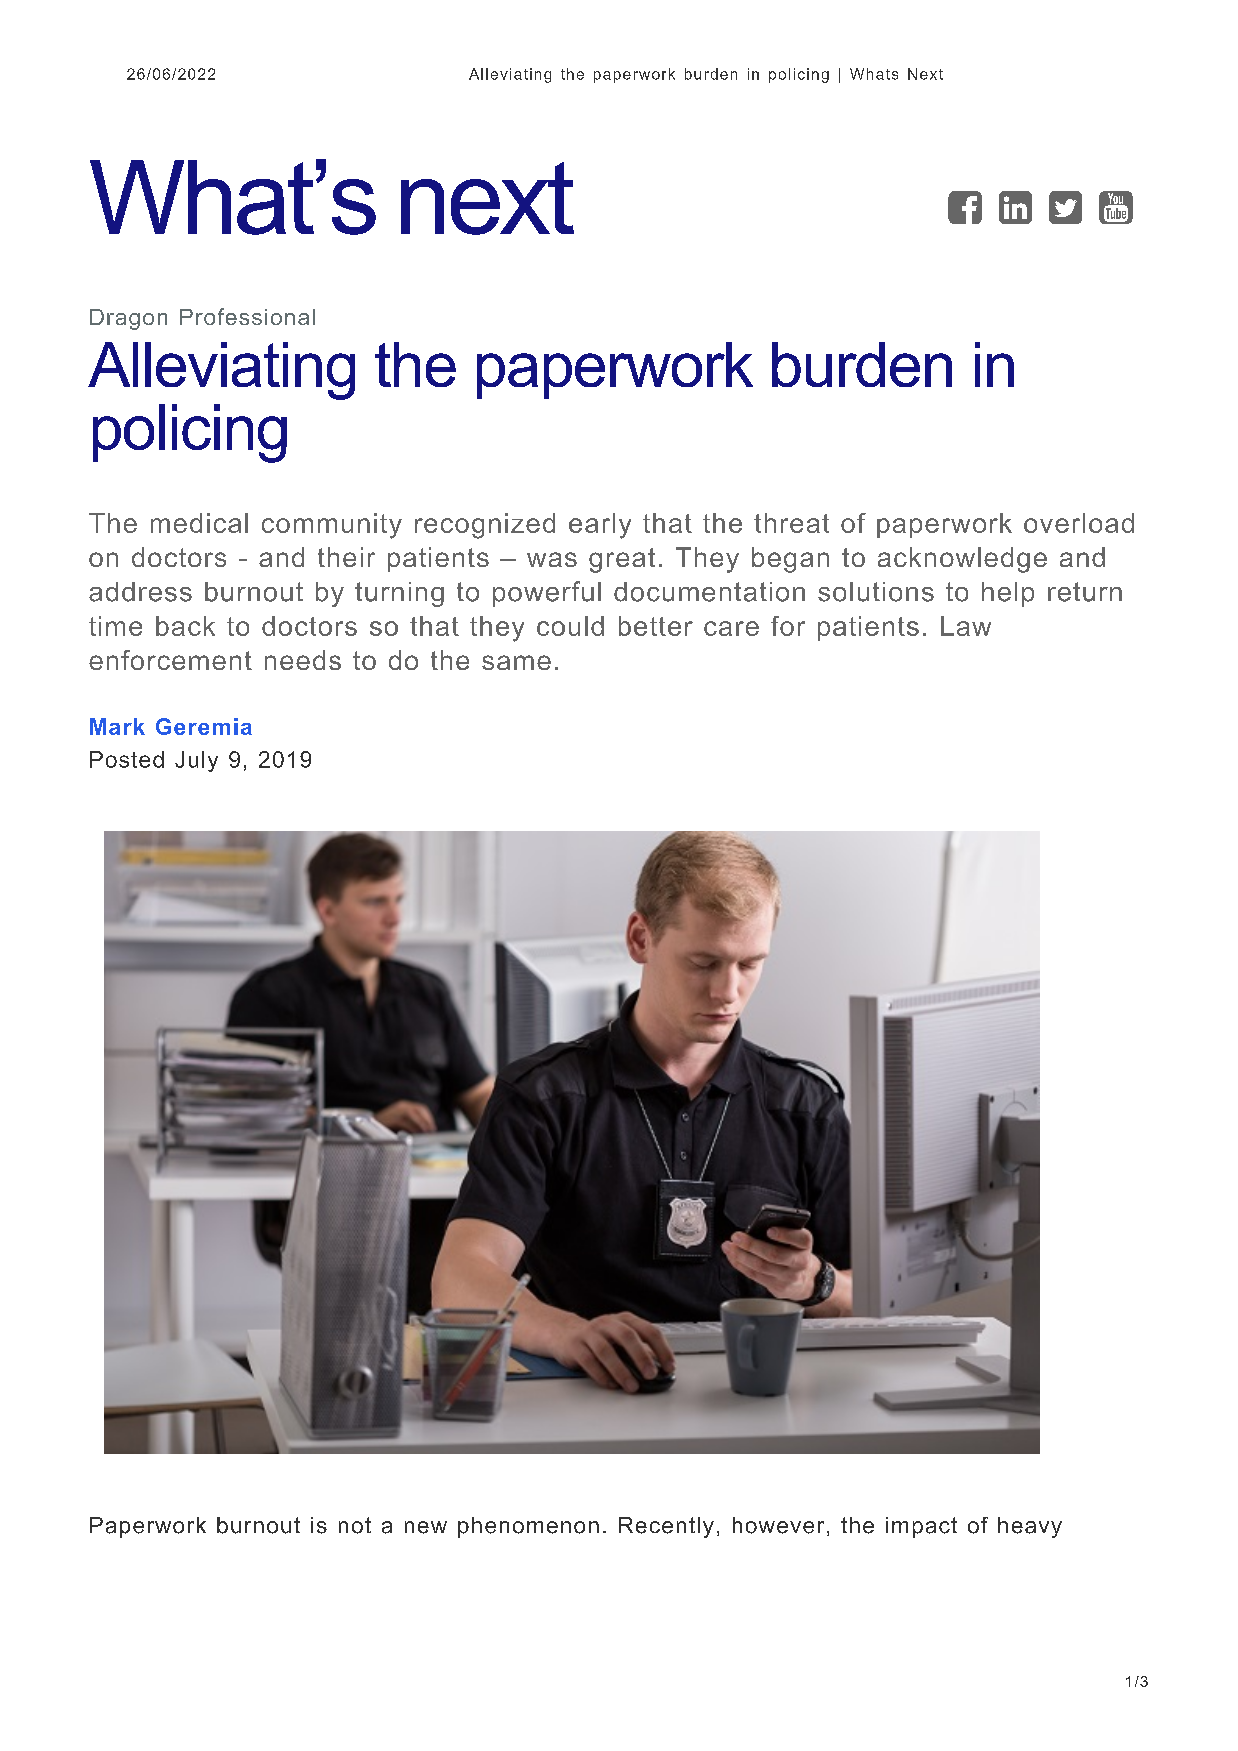 This screenshot has width=1238, height=1751. What do you see at coordinates (127, 759) in the screenshot?
I see `Posted` at bounding box center [127, 759].
